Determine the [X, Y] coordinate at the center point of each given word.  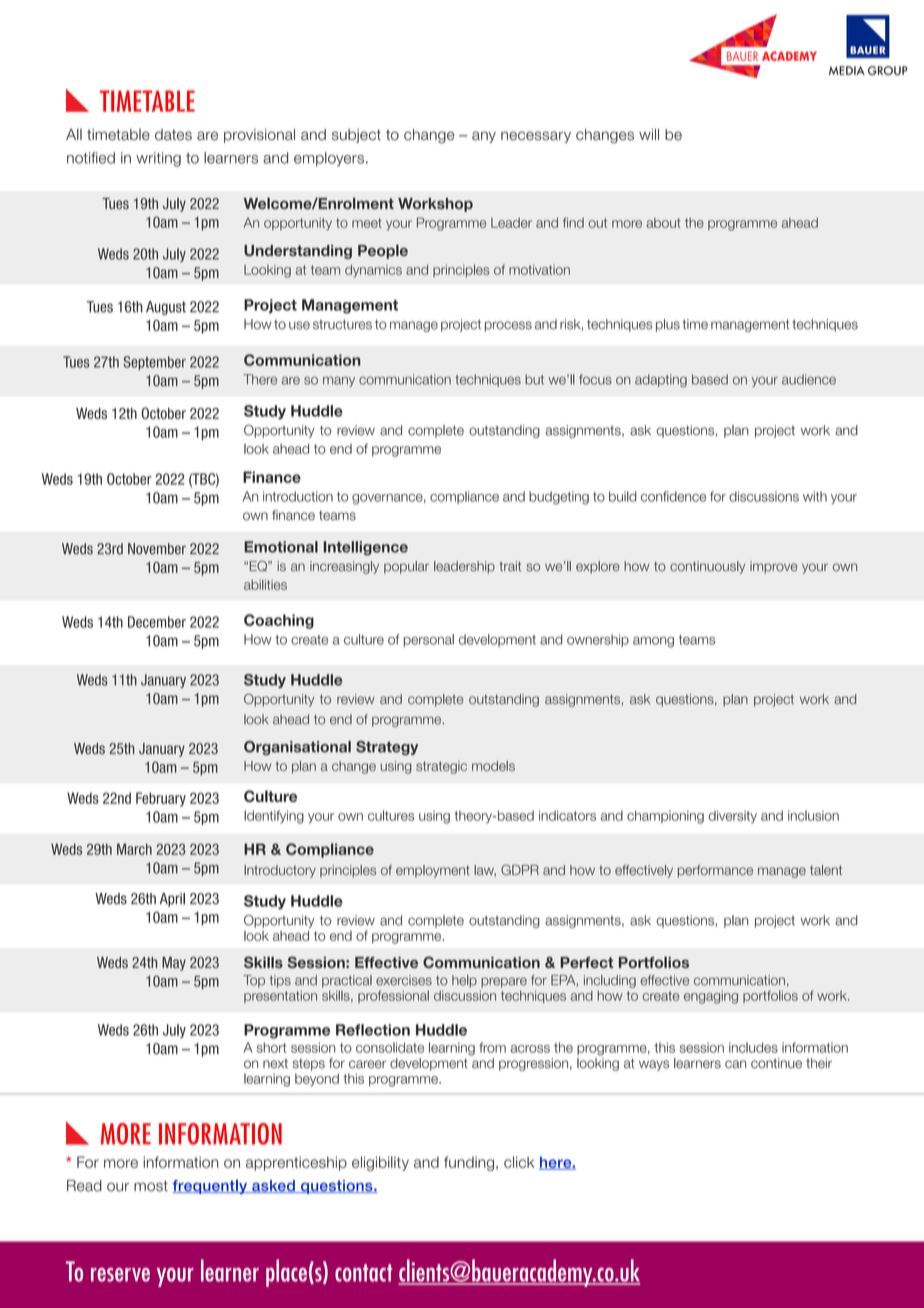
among [653, 642]
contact [363, 1273]
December [157, 622]
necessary [536, 137]
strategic [441, 767]
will [649, 134]
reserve [120, 1275]
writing [158, 159]
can [735, 1064]
